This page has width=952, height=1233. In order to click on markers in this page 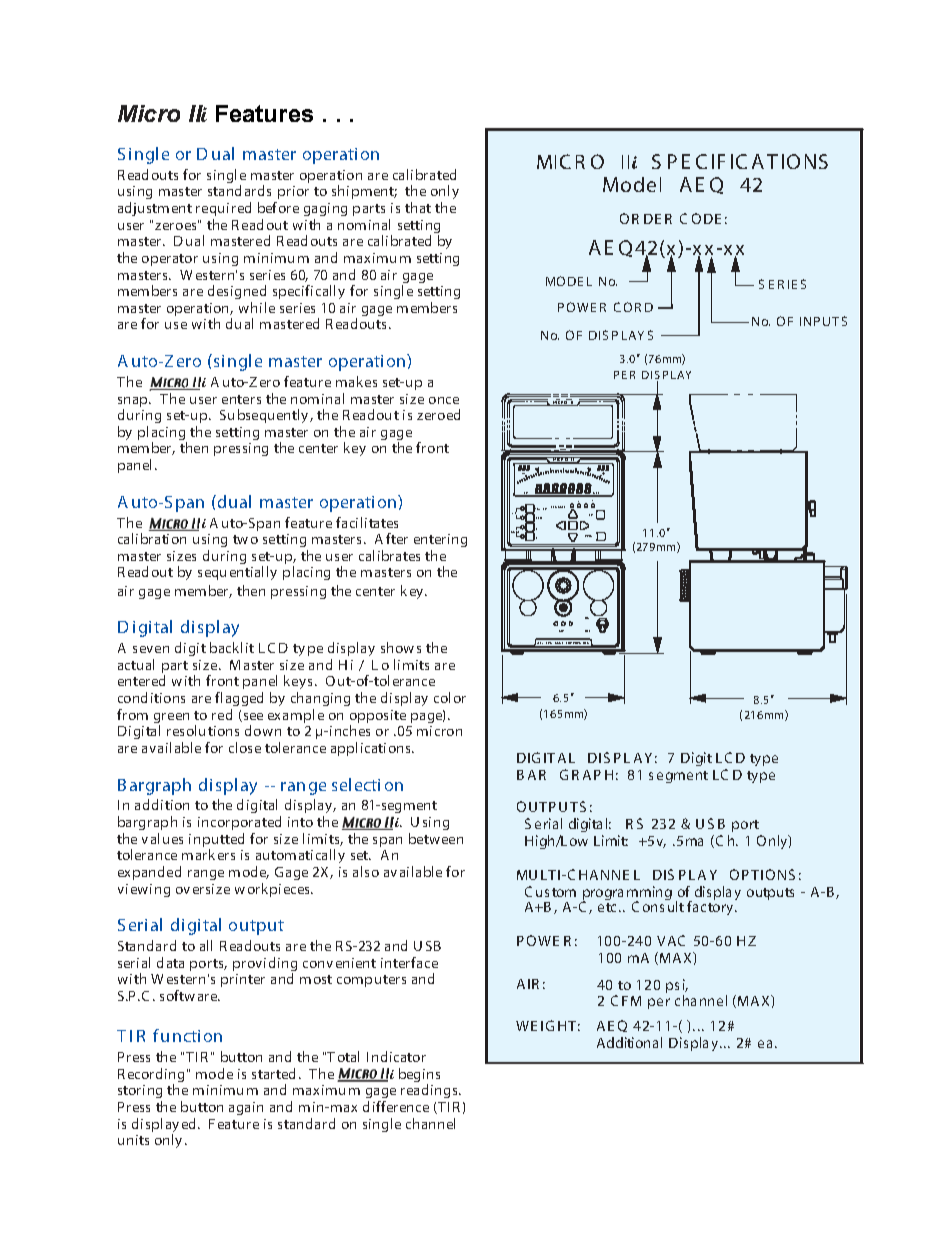, I will do `click(208, 854)`.
